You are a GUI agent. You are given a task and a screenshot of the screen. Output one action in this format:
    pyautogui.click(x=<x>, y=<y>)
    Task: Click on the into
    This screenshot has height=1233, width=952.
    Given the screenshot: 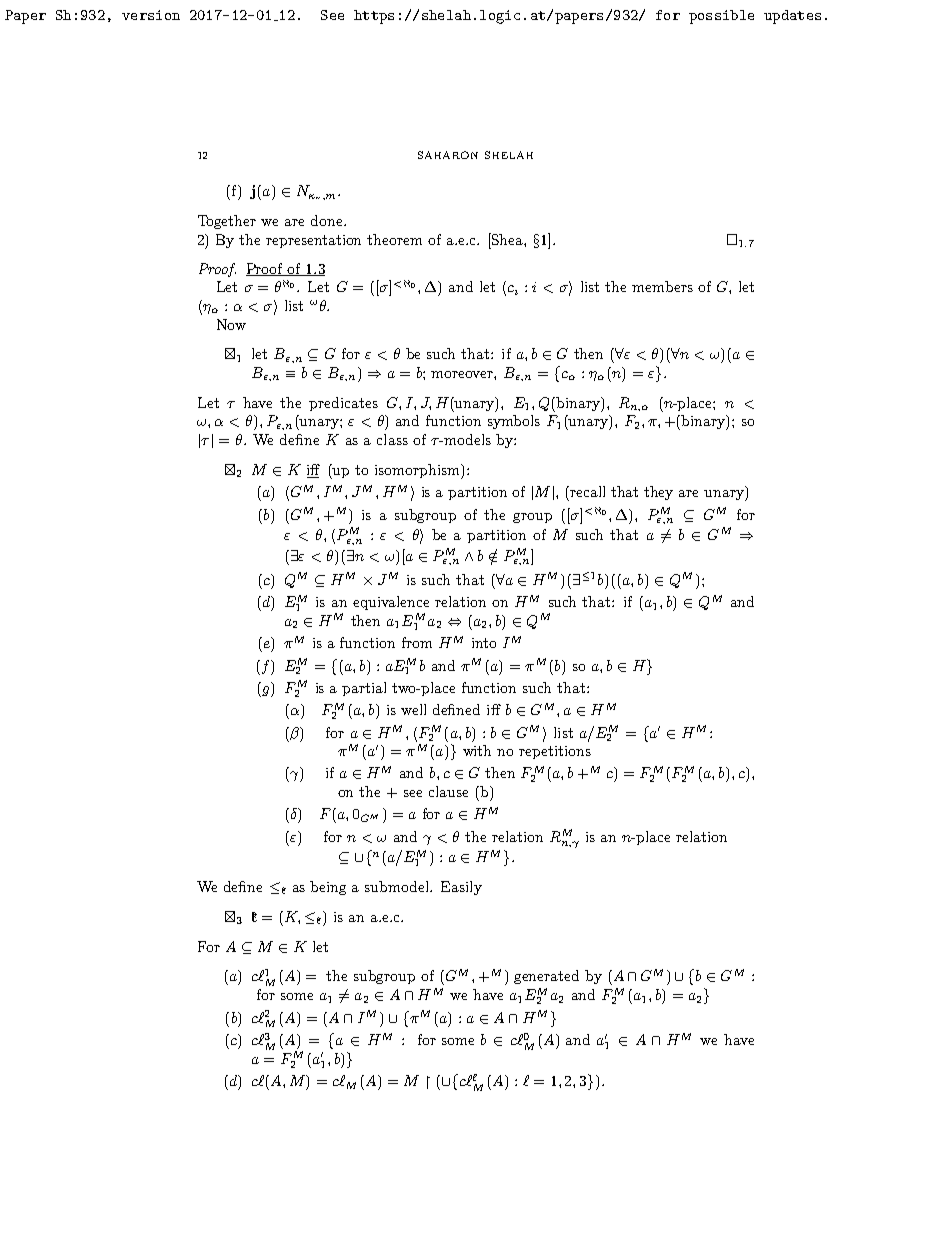 What is the action you would take?
    pyautogui.click(x=484, y=643)
